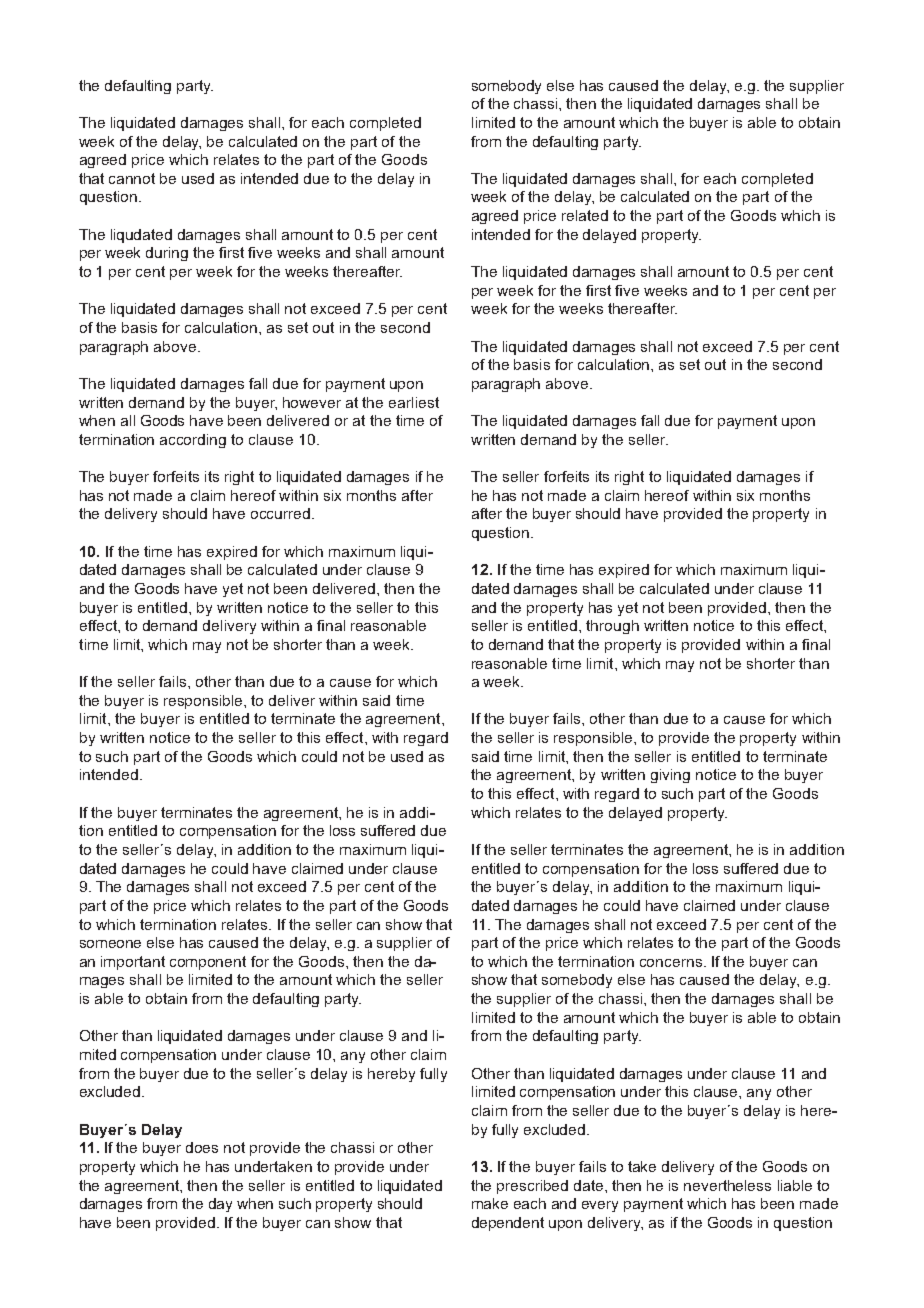 Image resolution: width=924 pixels, height=1308 pixels. What do you see at coordinates (414, 402) in the page?
I see `earliest` at bounding box center [414, 402].
